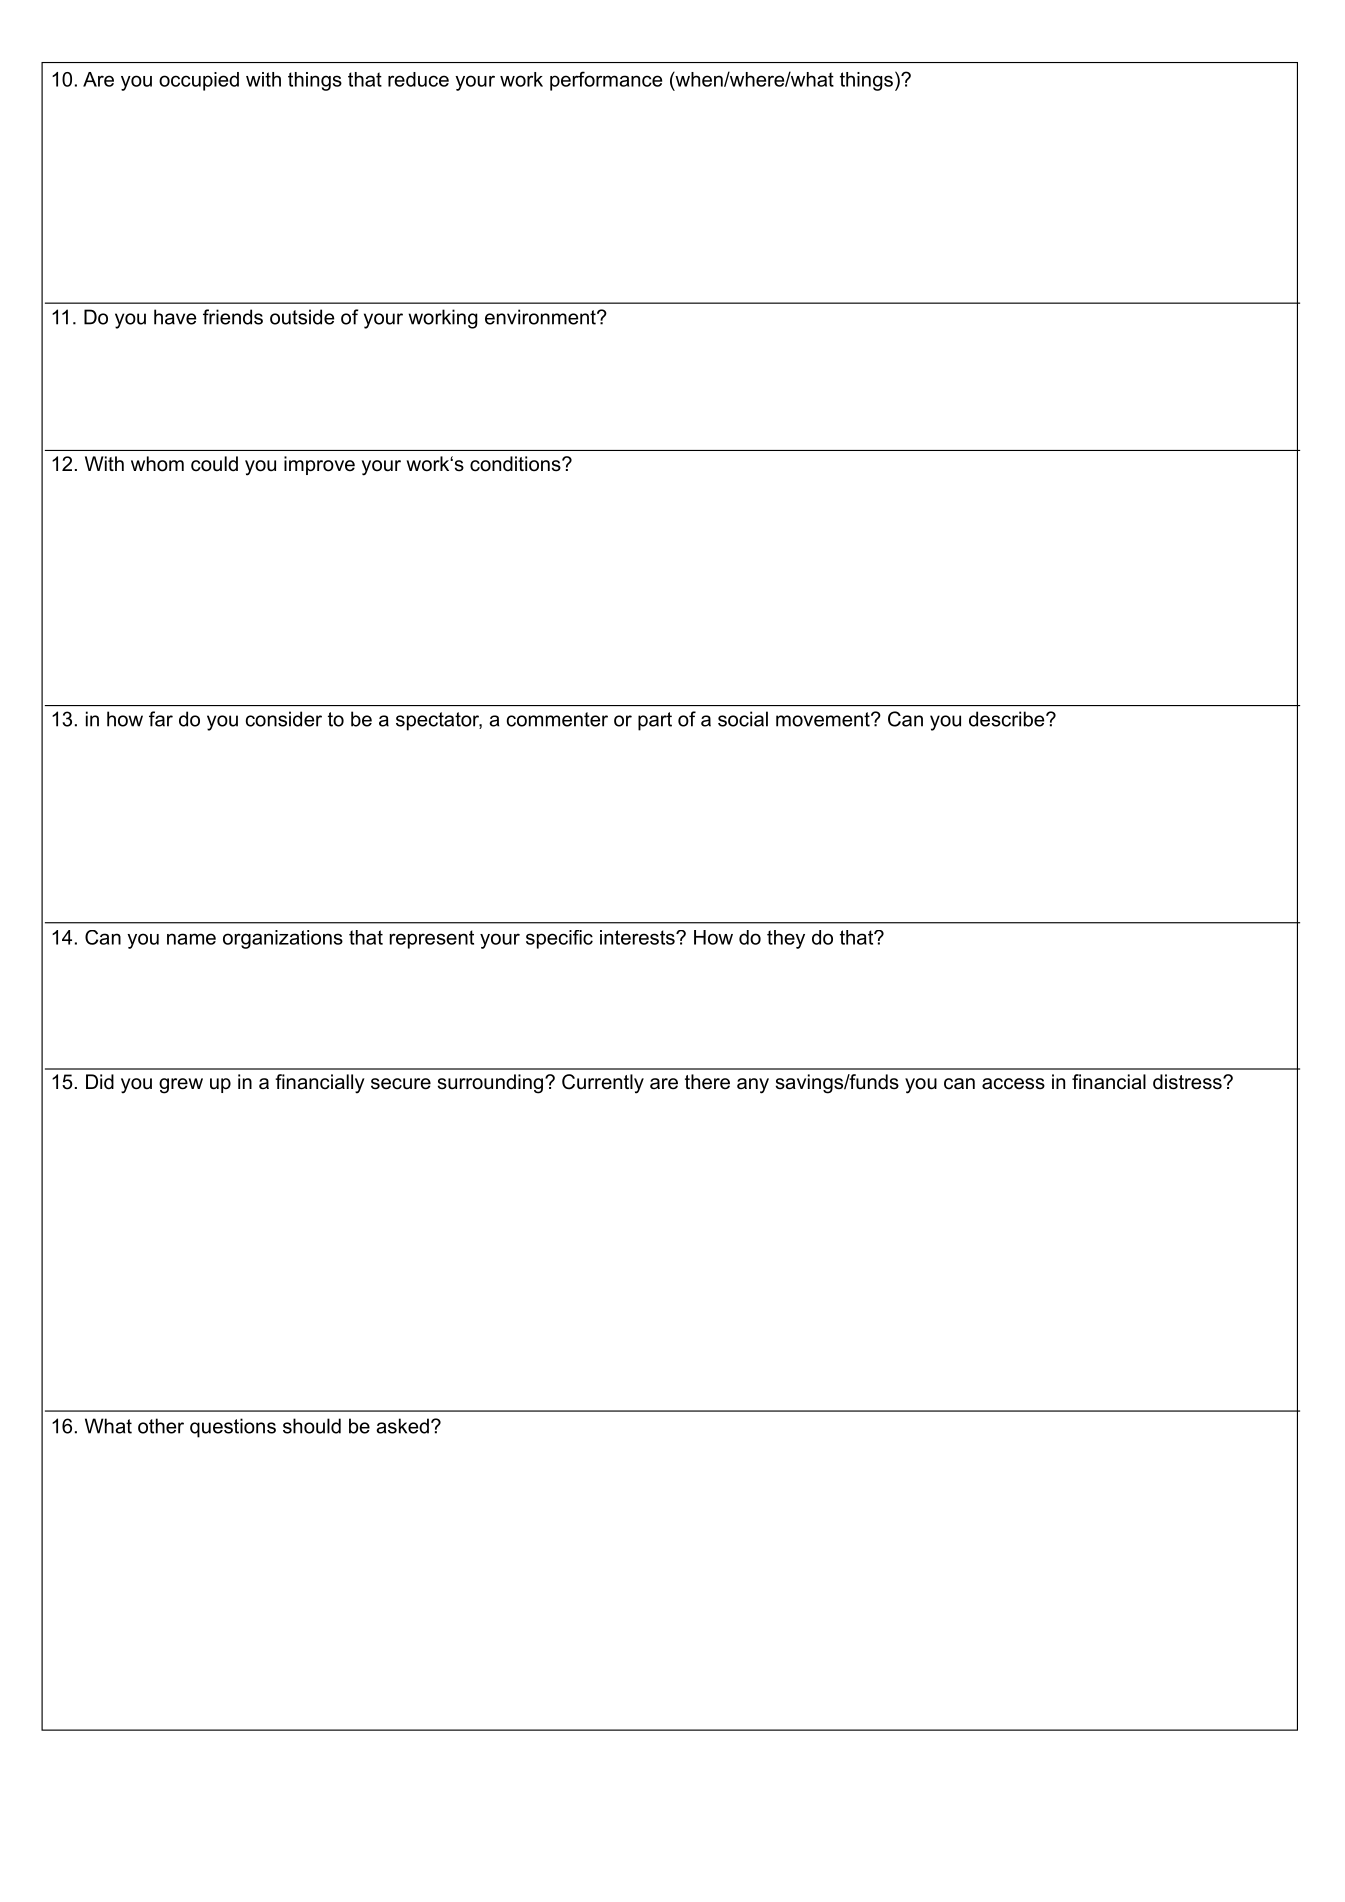 This image has height=1902, width=1345. Describe the element at coordinates (638, 937) in the image. I see `interests` at that location.
